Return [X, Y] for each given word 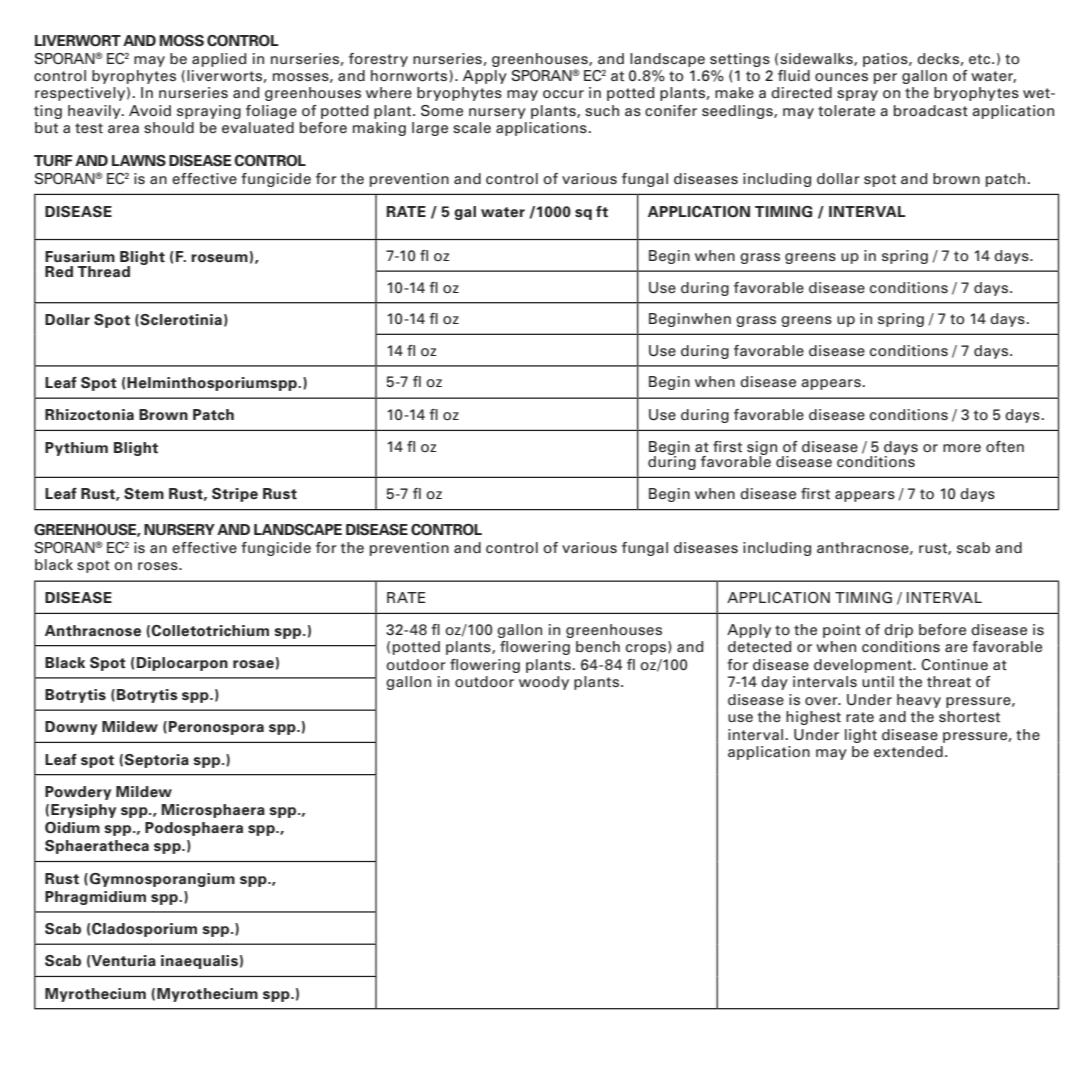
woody [544, 683]
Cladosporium [144, 930]
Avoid [150, 111]
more [962, 448]
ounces [841, 77]
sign [762, 449]
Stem [144, 494]
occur [563, 94]
